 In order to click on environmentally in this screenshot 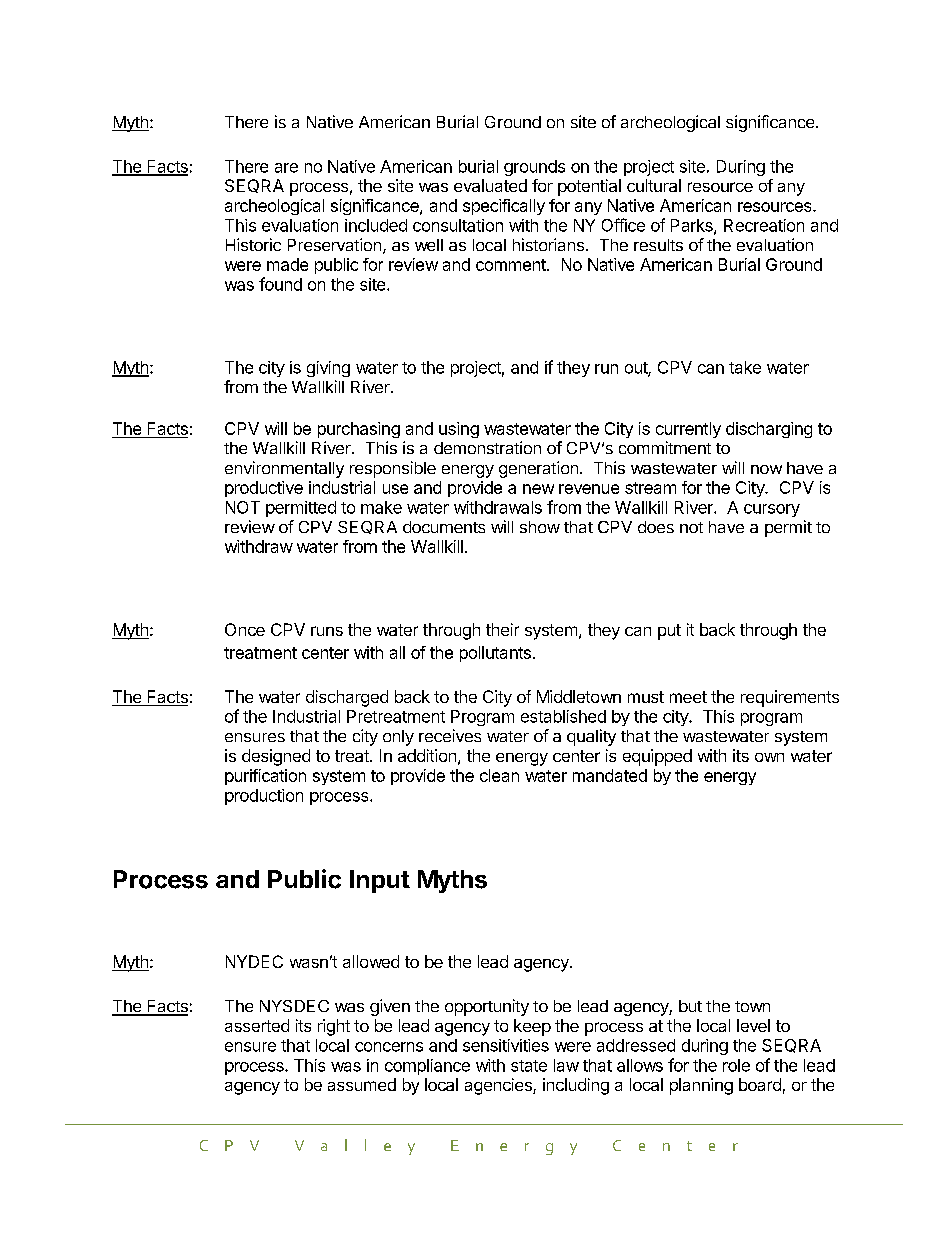, I will do `click(284, 469)`.
